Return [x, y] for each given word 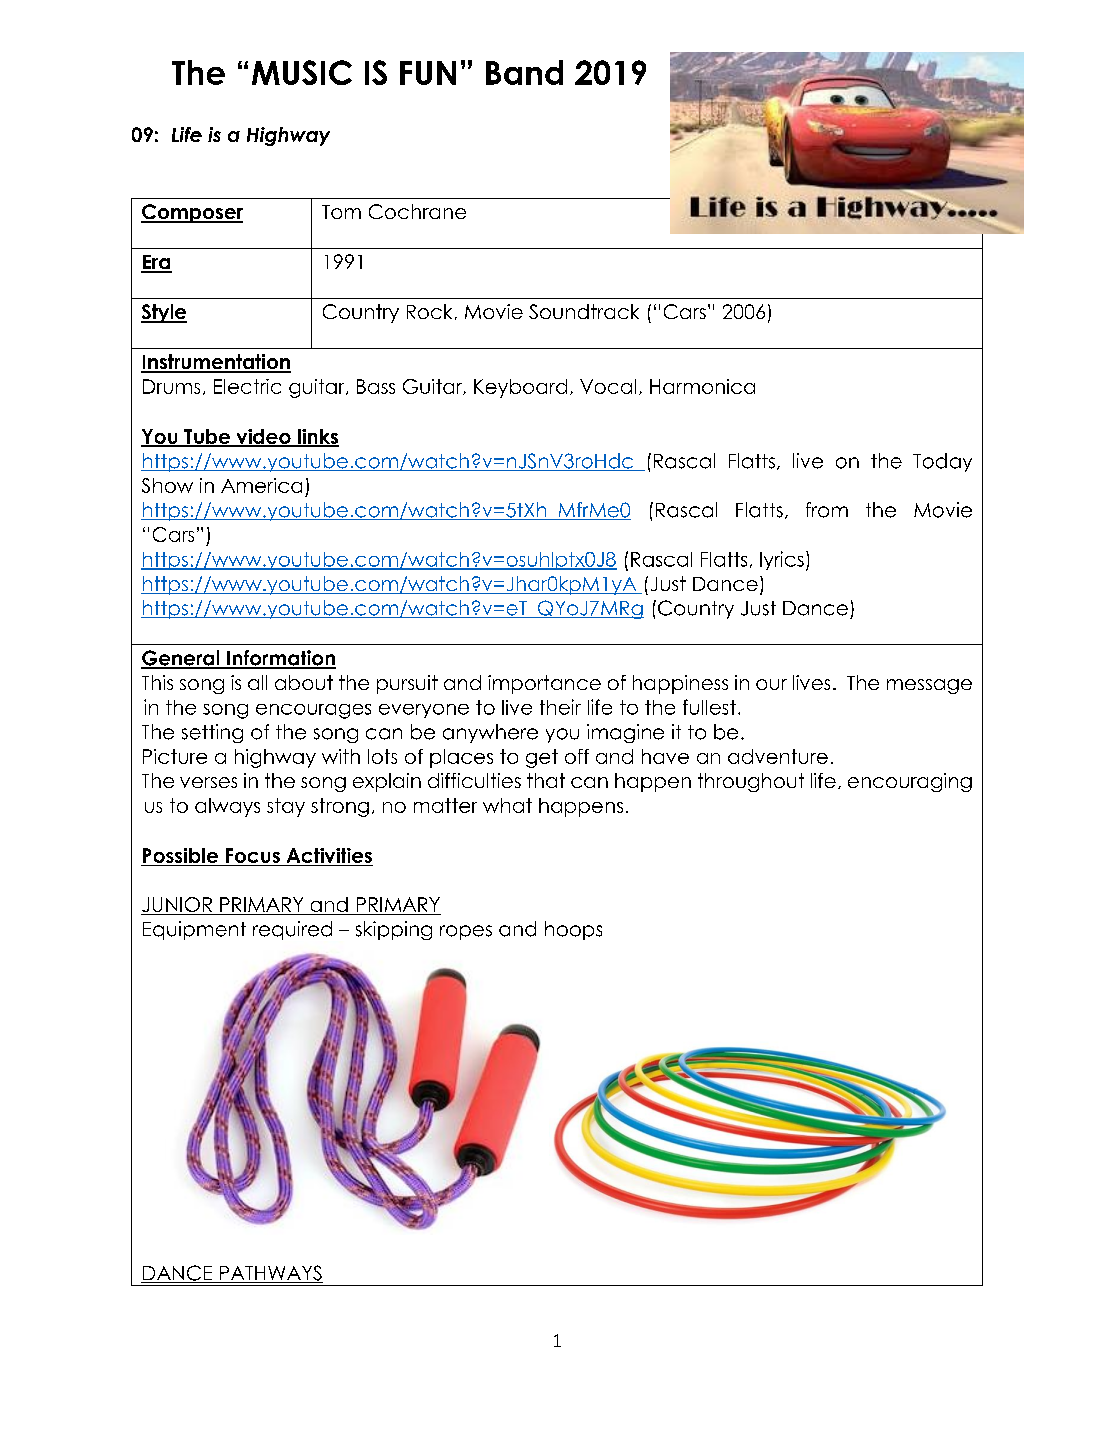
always [227, 807]
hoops [573, 930]
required [292, 930]
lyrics [782, 560]
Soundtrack [584, 311]
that [546, 780]
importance [544, 684]
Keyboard [520, 388]
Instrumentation [216, 363]
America [261, 485]
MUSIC [302, 72]
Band [524, 72]
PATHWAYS [270, 1274]
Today [942, 462]
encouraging [910, 782]
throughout [751, 782]
